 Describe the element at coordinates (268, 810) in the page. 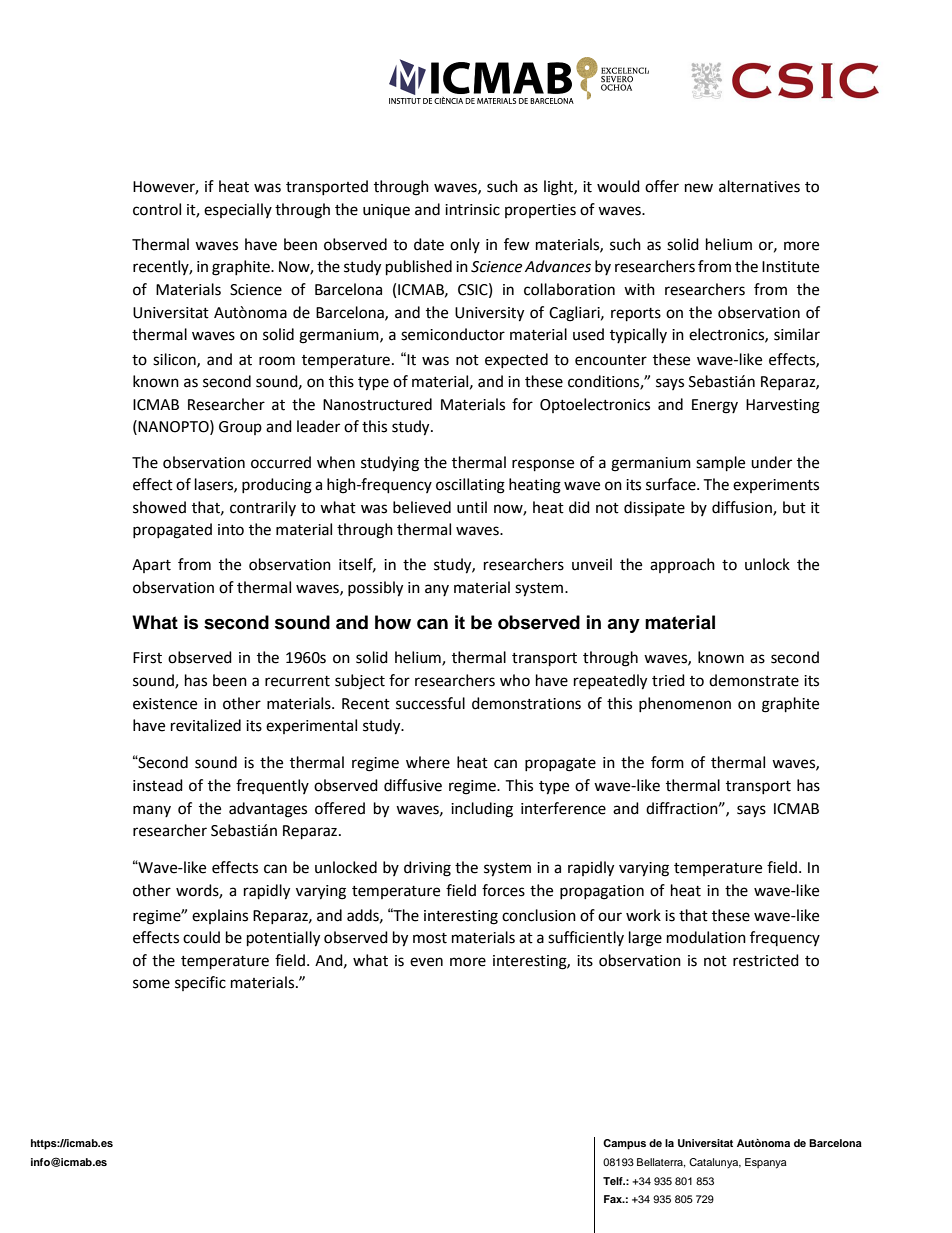

I see `advantages` at that location.
